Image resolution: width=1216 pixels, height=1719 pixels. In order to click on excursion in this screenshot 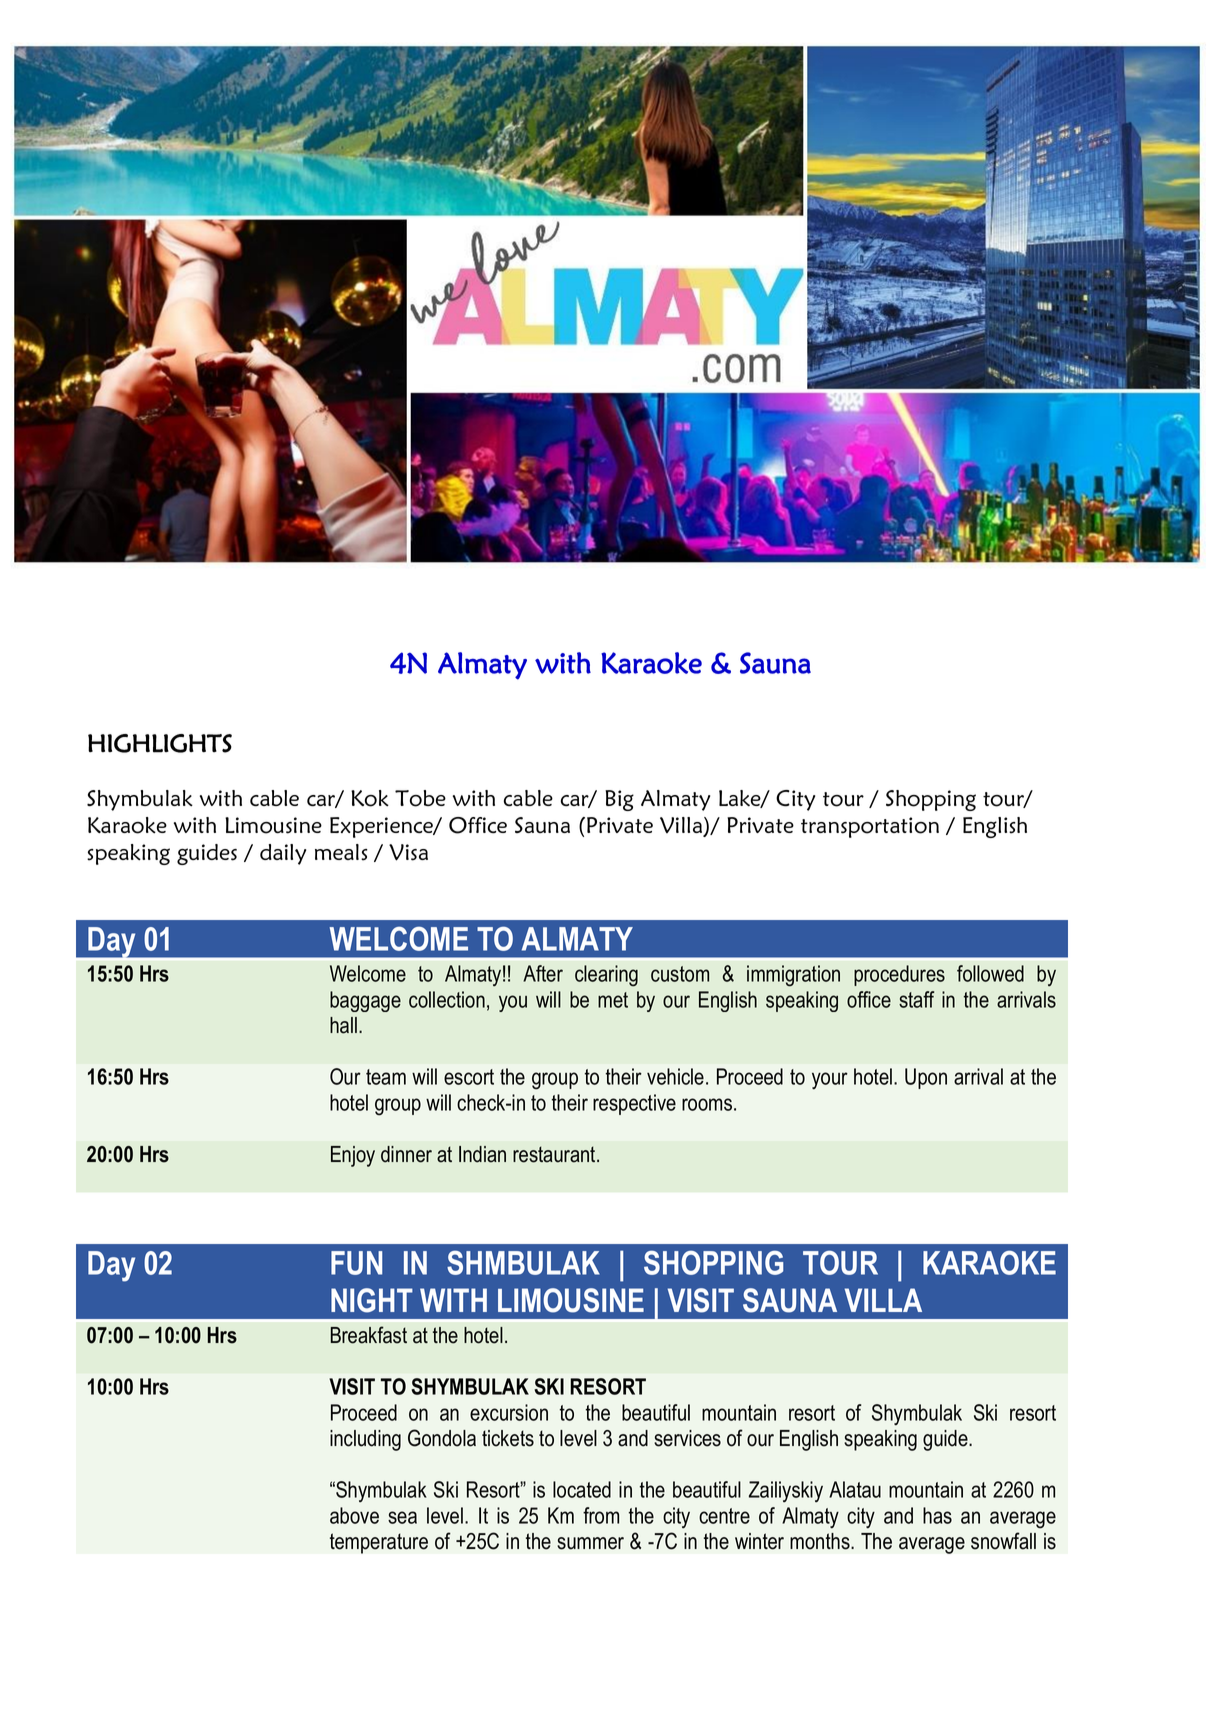, I will do `click(509, 1412)`.
